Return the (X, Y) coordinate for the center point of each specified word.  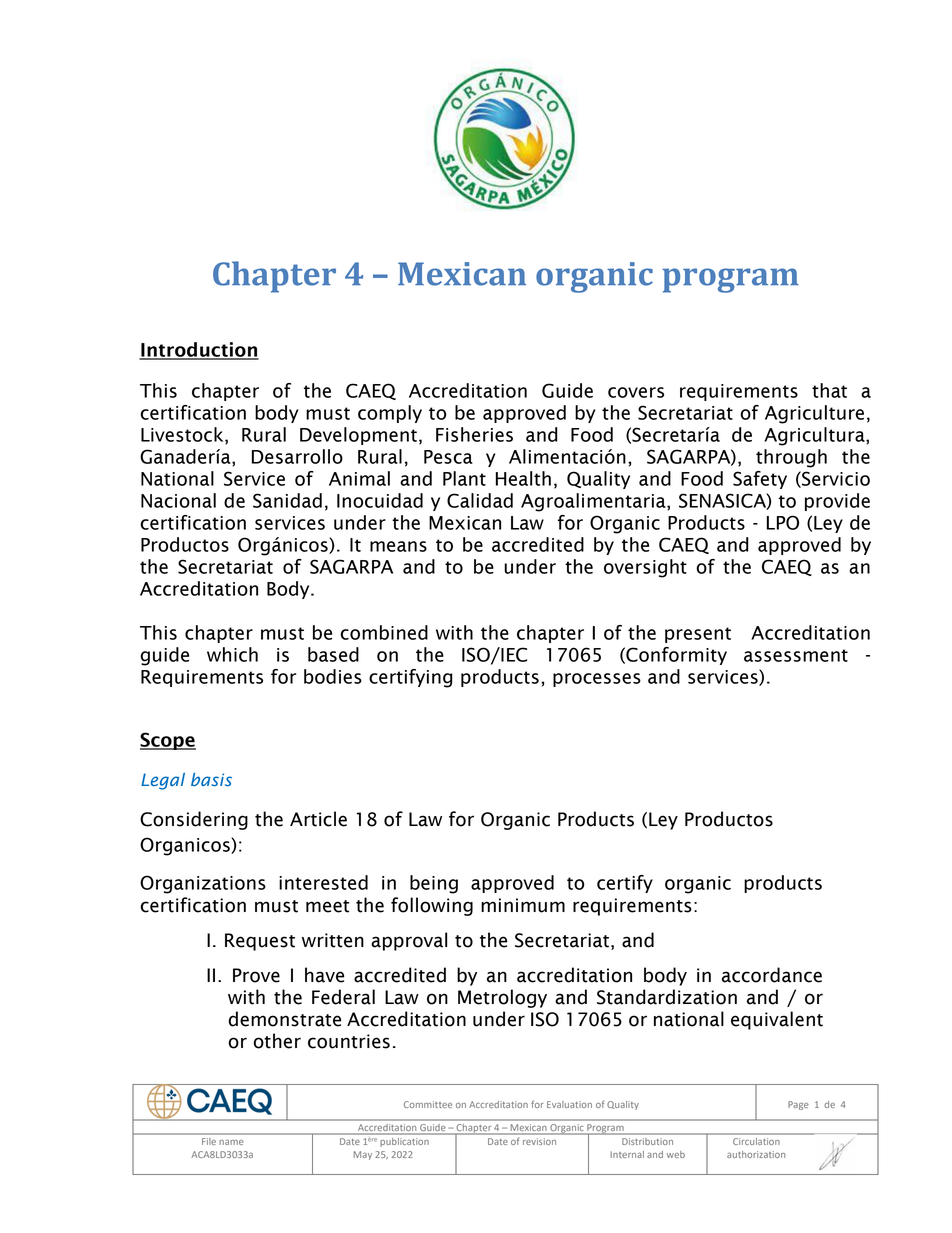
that (829, 390)
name (231, 1142)
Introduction (199, 350)
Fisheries (474, 434)
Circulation (756, 1141)
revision (539, 1142)
